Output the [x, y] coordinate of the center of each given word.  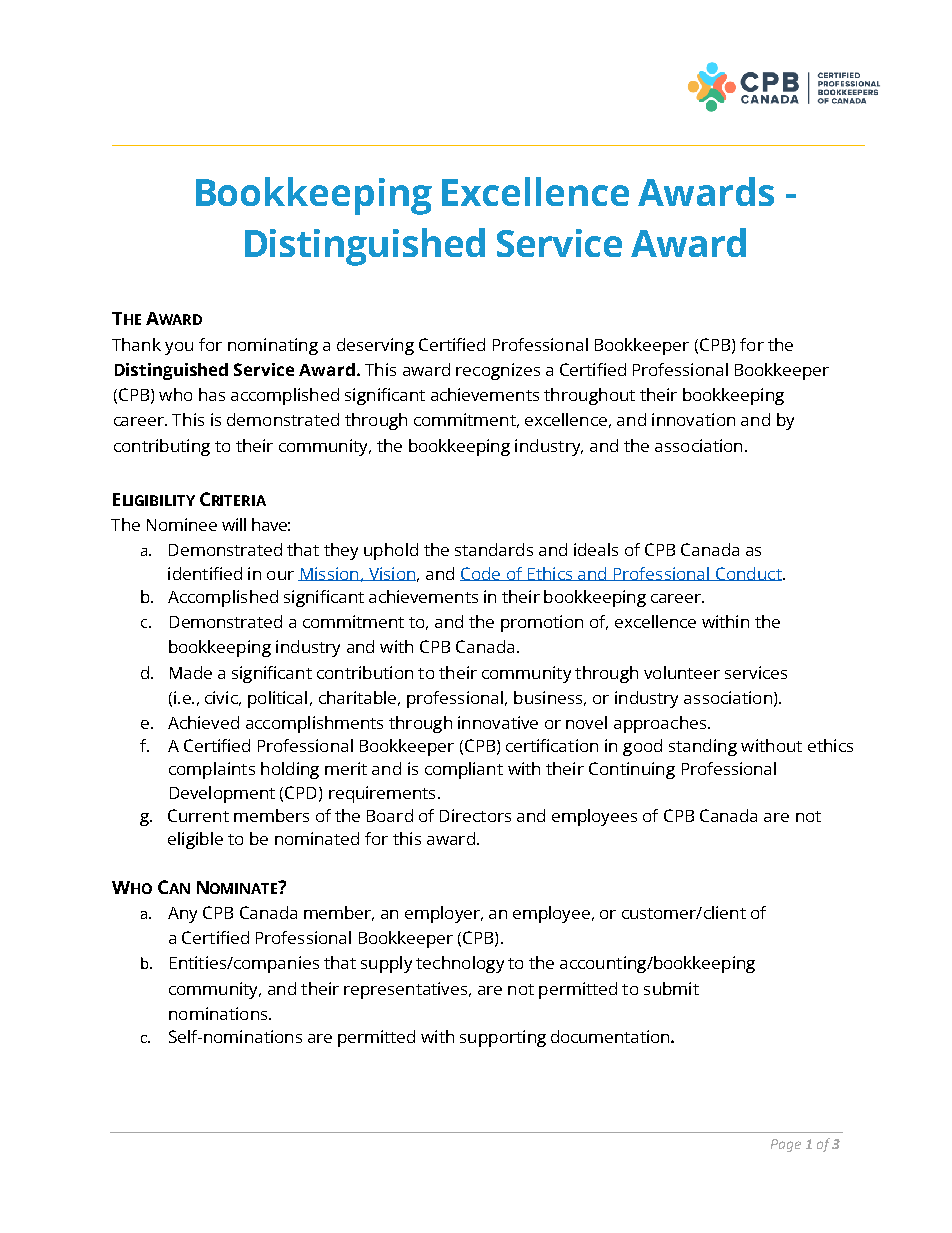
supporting [503, 1038]
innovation [693, 419]
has [212, 394]
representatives [405, 990]
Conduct [749, 574]
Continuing [632, 770]
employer [443, 914]
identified [205, 573]
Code [481, 574]
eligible [195, 840]
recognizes [498, 371]
